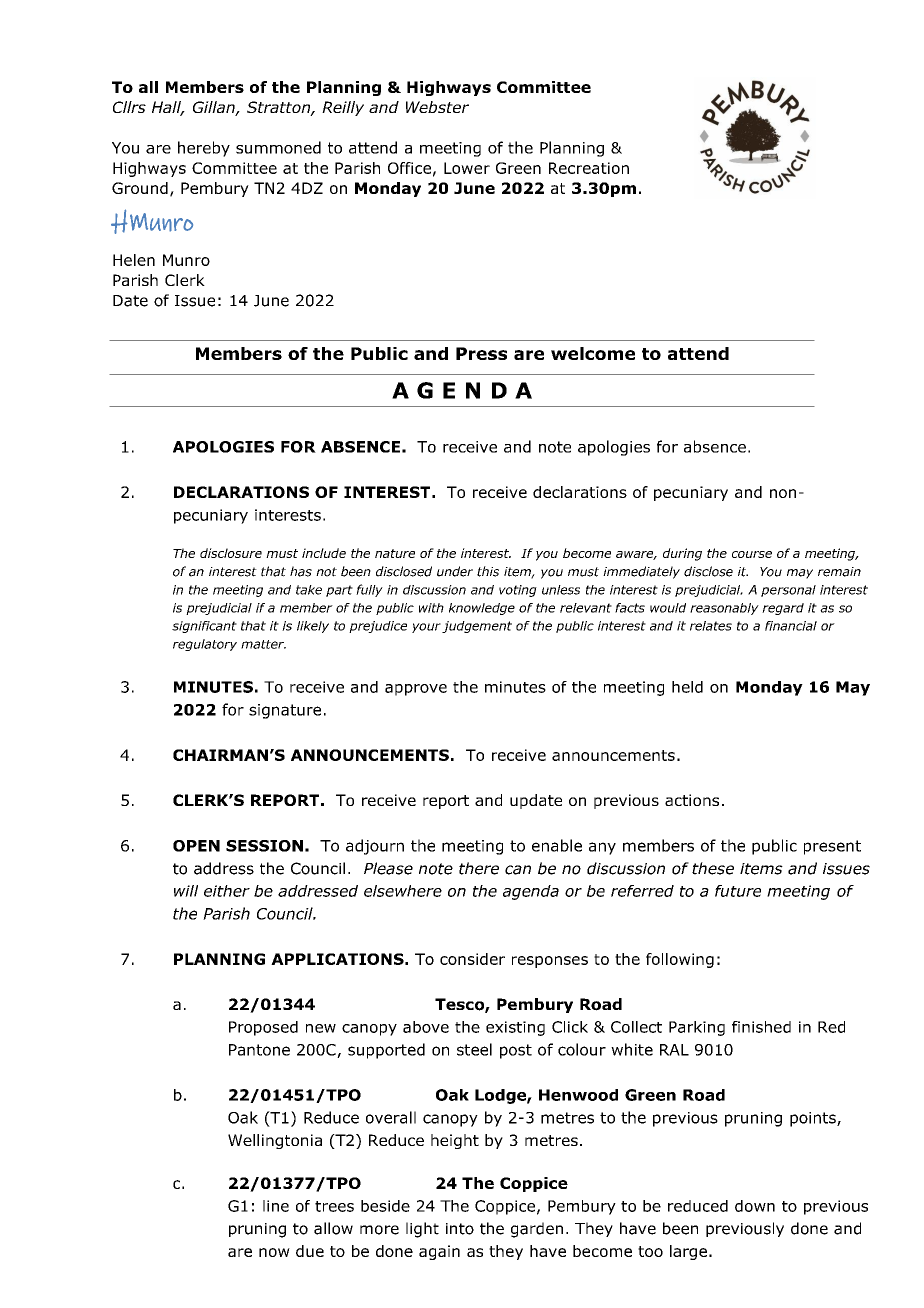 The image size is (924, 1308). Describe the element at coordinates (488, 571) in the image. I see `this` at that location.
